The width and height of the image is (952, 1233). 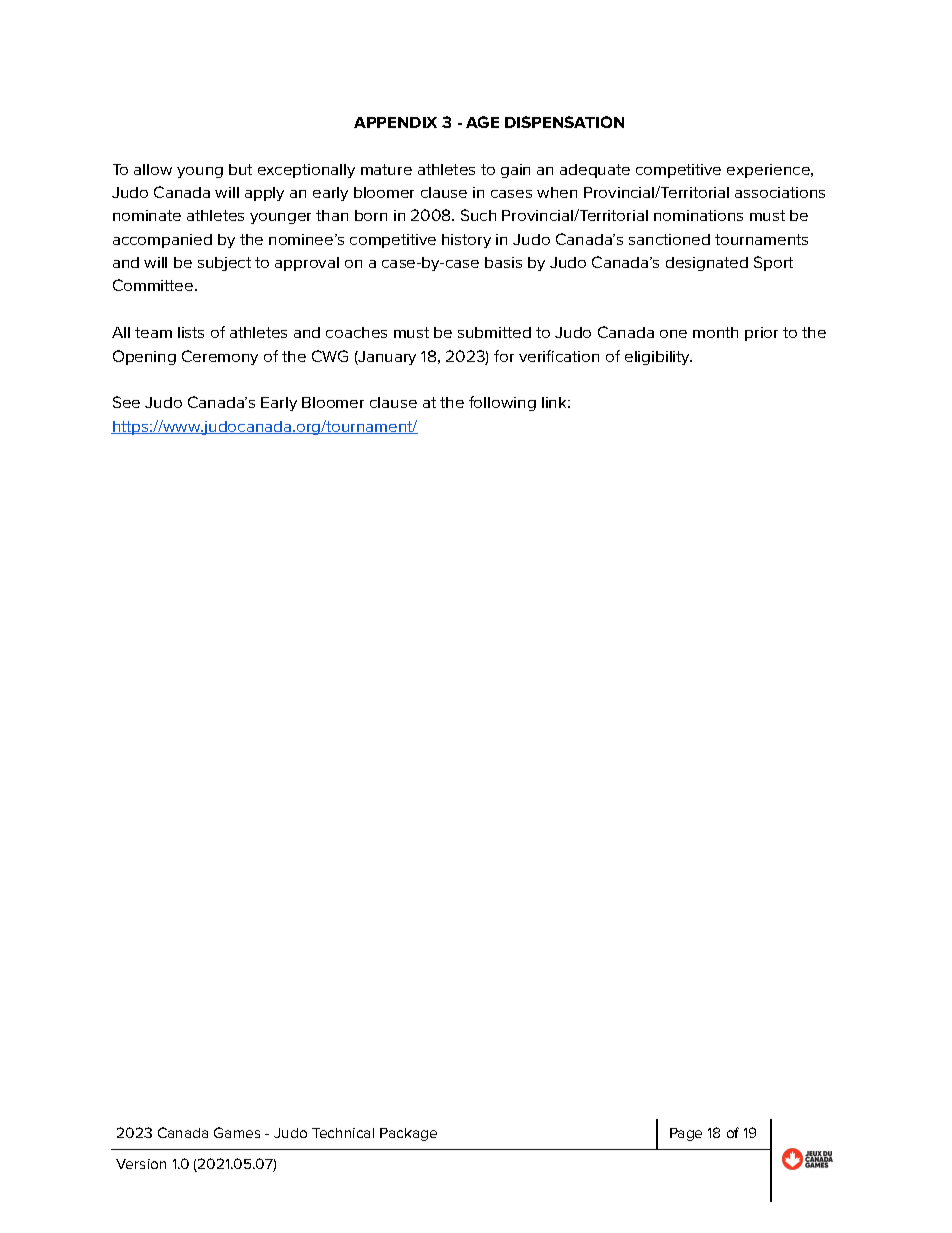 What do you see at coordinates (494, 332) in the image?
I see `submitted` at bounding box center [494, 332].
